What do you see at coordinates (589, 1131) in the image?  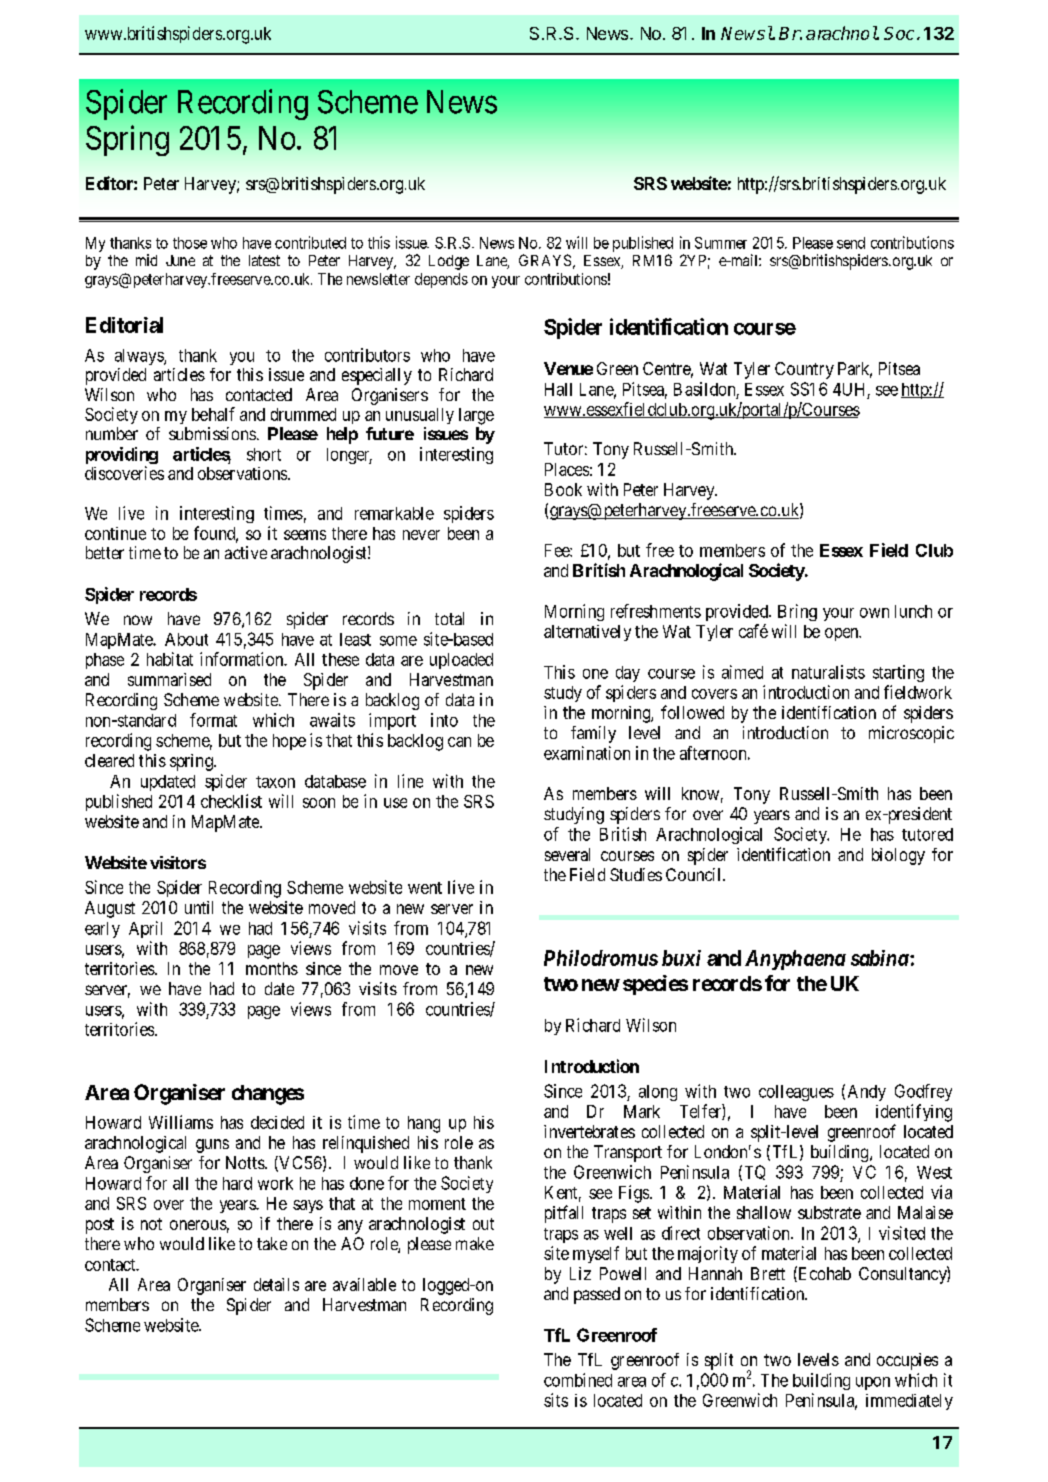 I see `invertebrates` at bounding box center [589, 1131].
